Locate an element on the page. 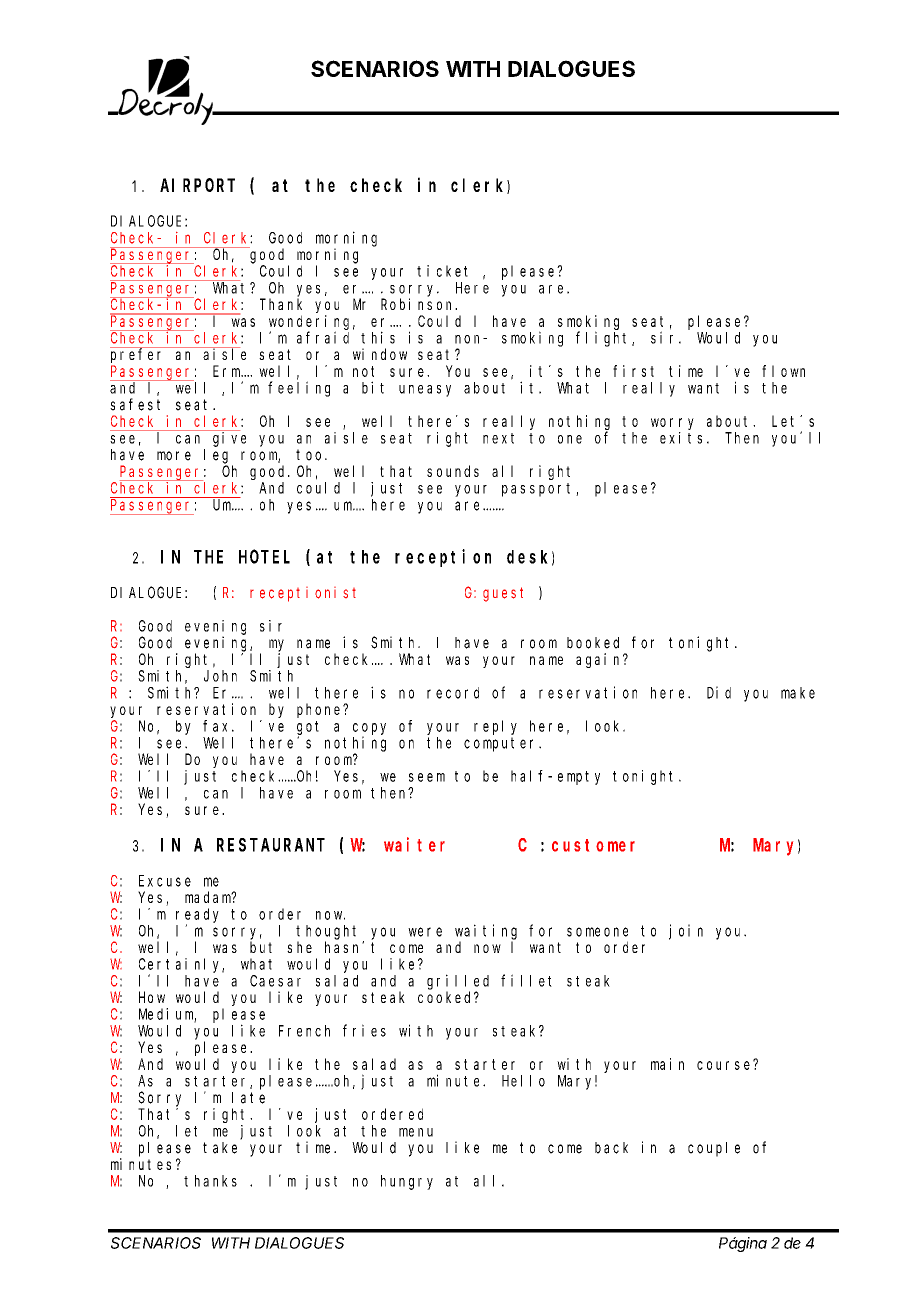  flight is located at coordinates (604, 339).
